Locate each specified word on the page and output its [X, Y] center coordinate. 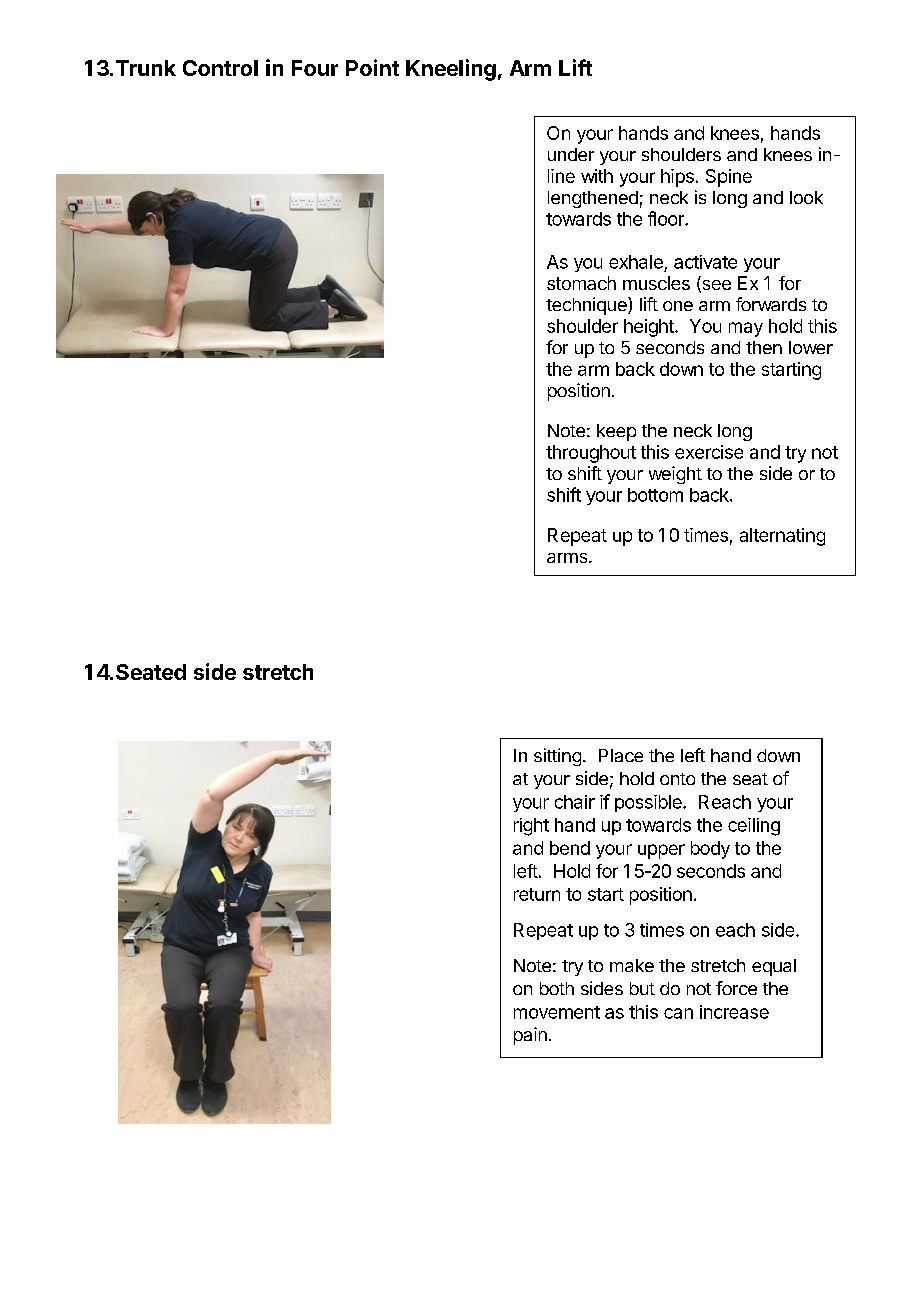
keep [616, 432]
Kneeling [451, 70]
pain [530, 1036]
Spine [729, 178]
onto [677, 779]
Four [315, 68]
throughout [591, 454]
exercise [709, 452]
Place [621, 755]
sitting [557, 757]
